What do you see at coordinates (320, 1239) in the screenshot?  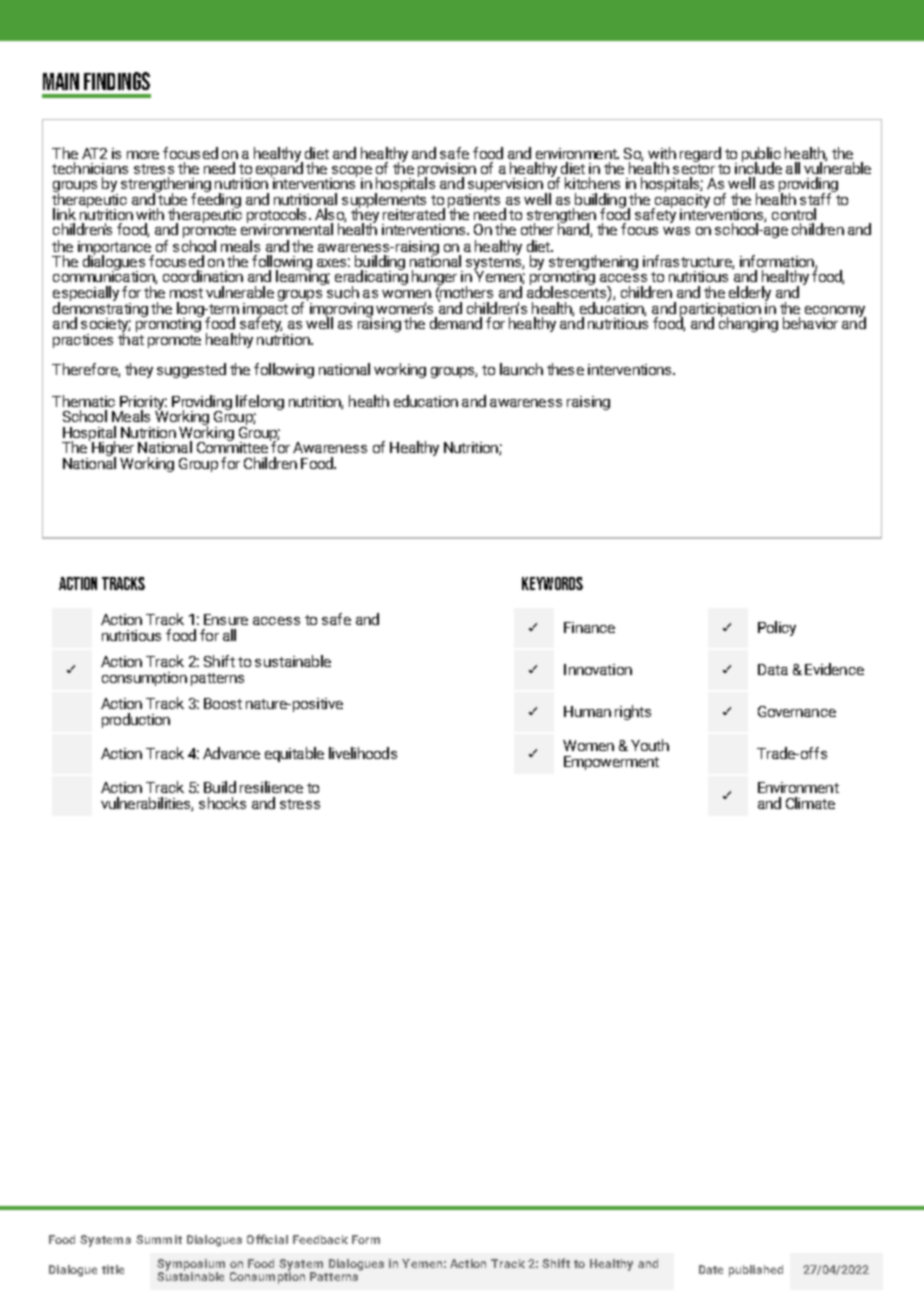 I see `Feedback` at bounding box center [320, 1239].
